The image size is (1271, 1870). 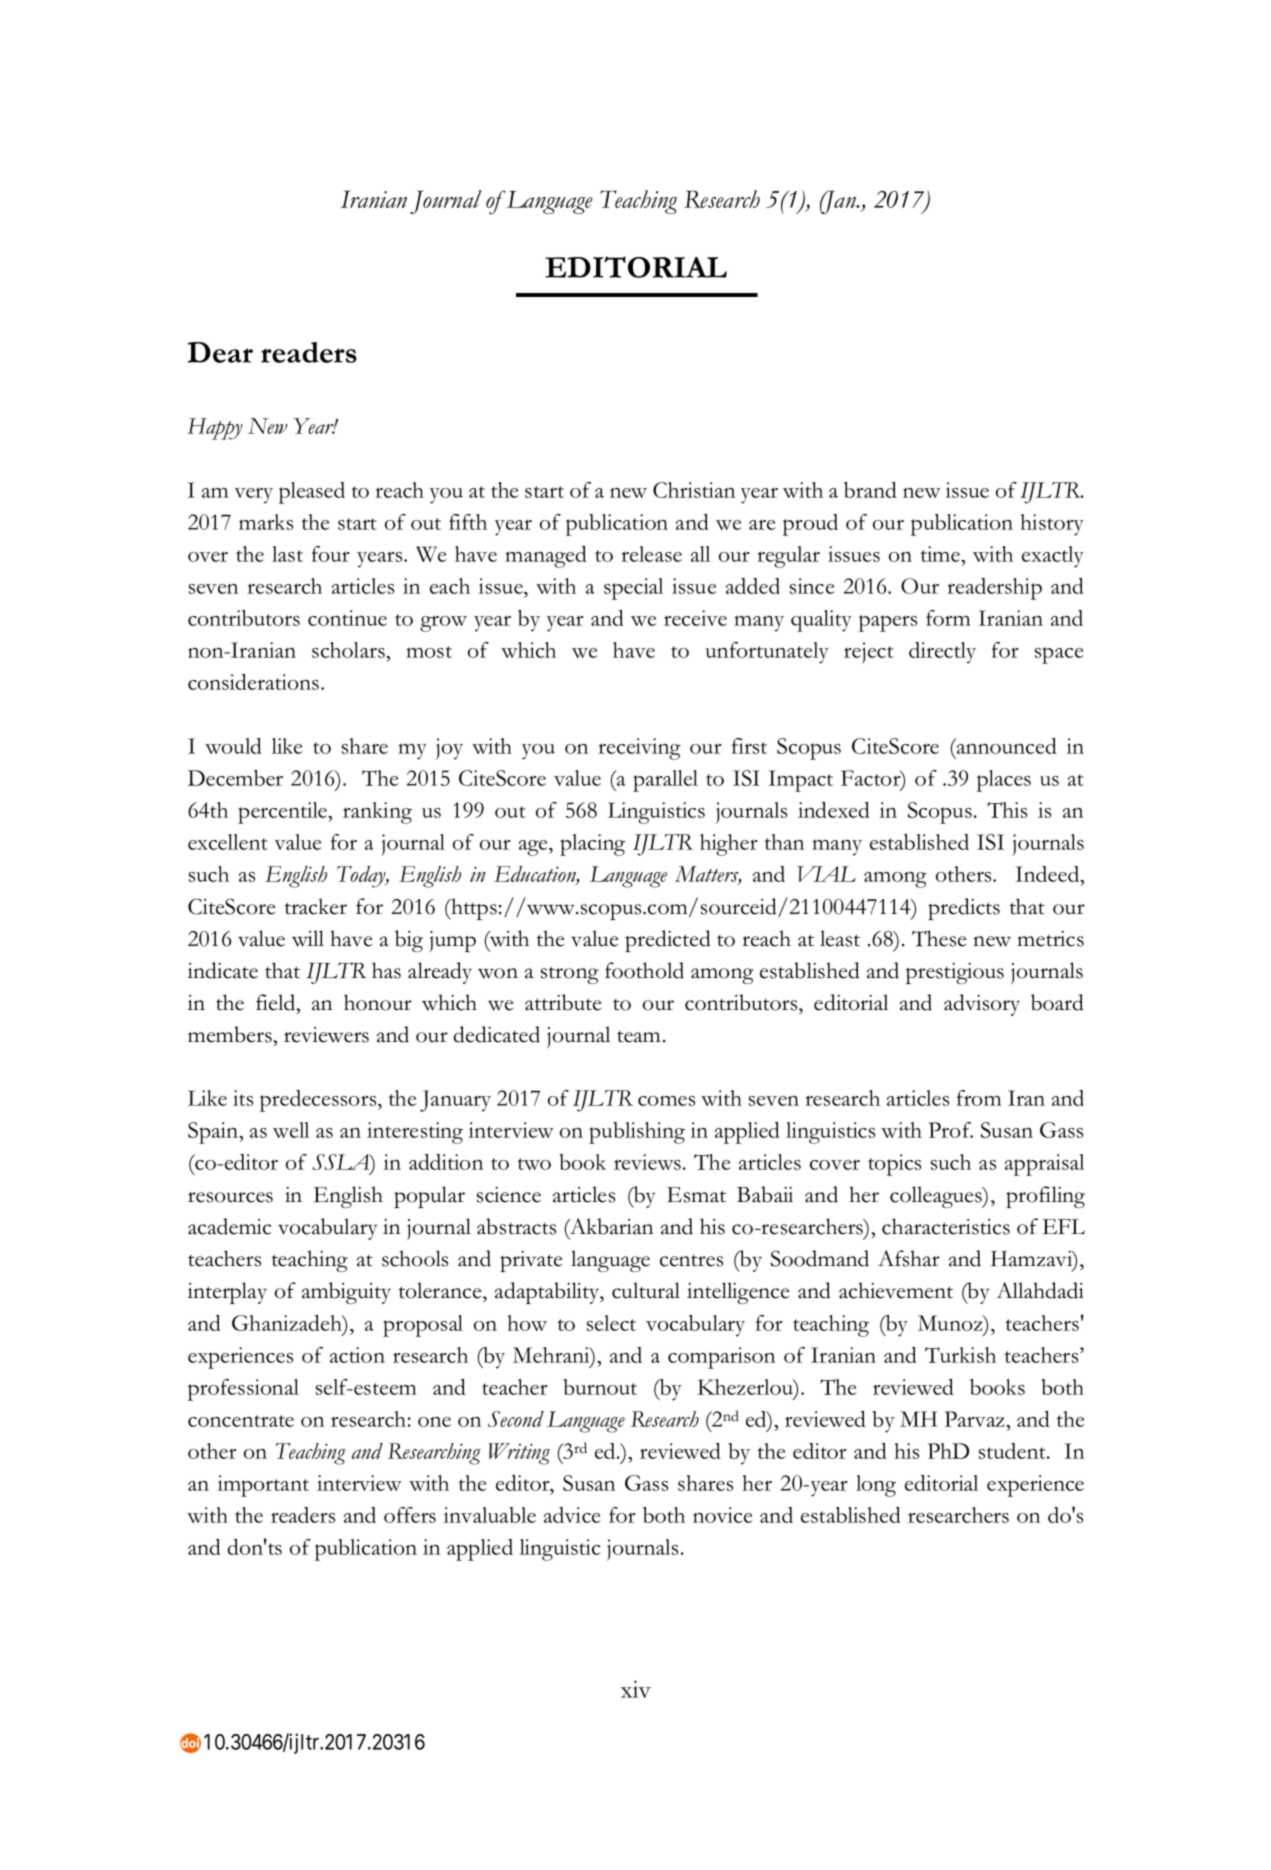 What do you see at coordinates (982, 1005) in the document?
I see `advisory` at bounding box center [982, 1005].
